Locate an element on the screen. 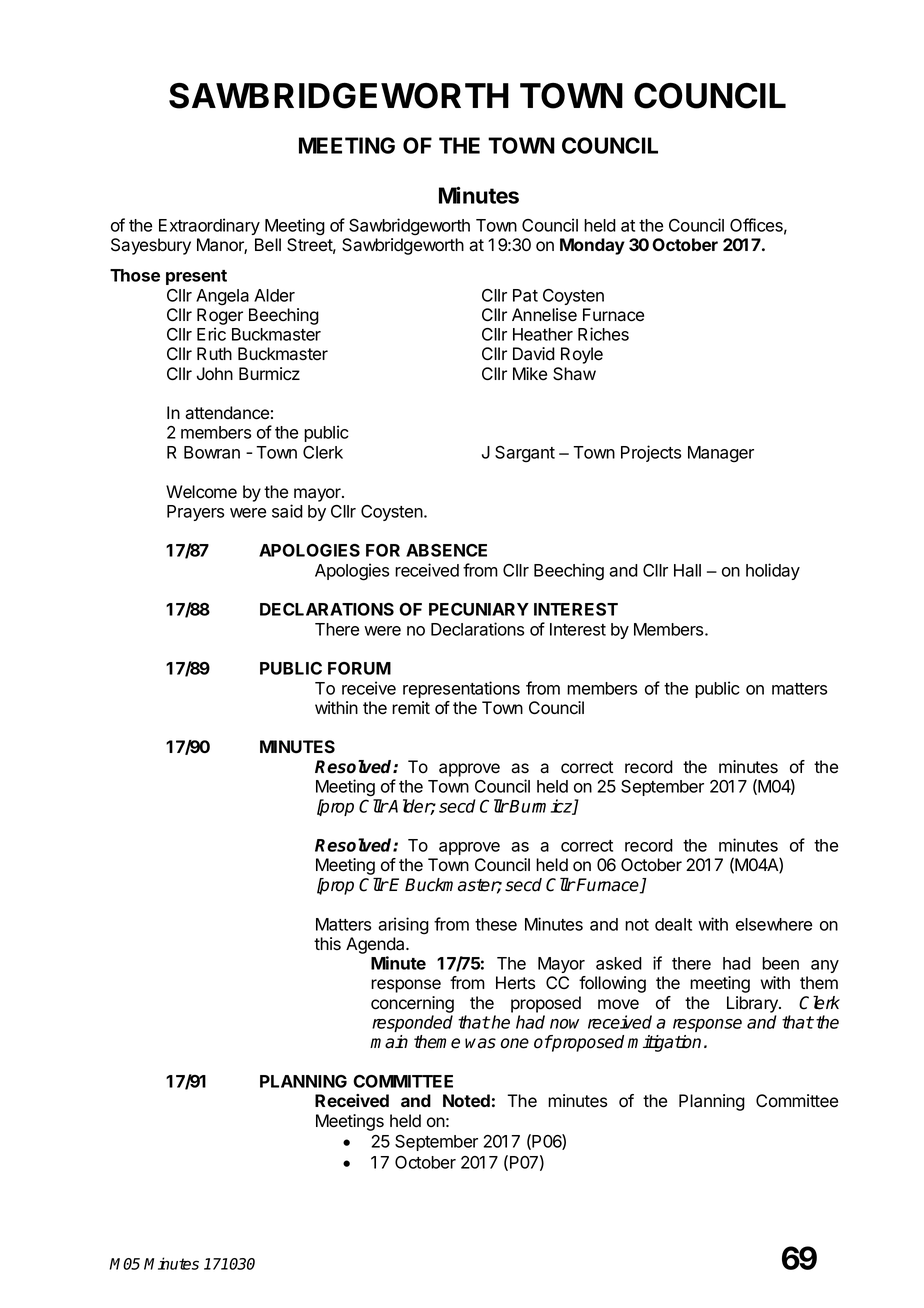 Image resolution: width=924 pixels, height=1308 pixels. main is located at coordinates (389, 1042).
